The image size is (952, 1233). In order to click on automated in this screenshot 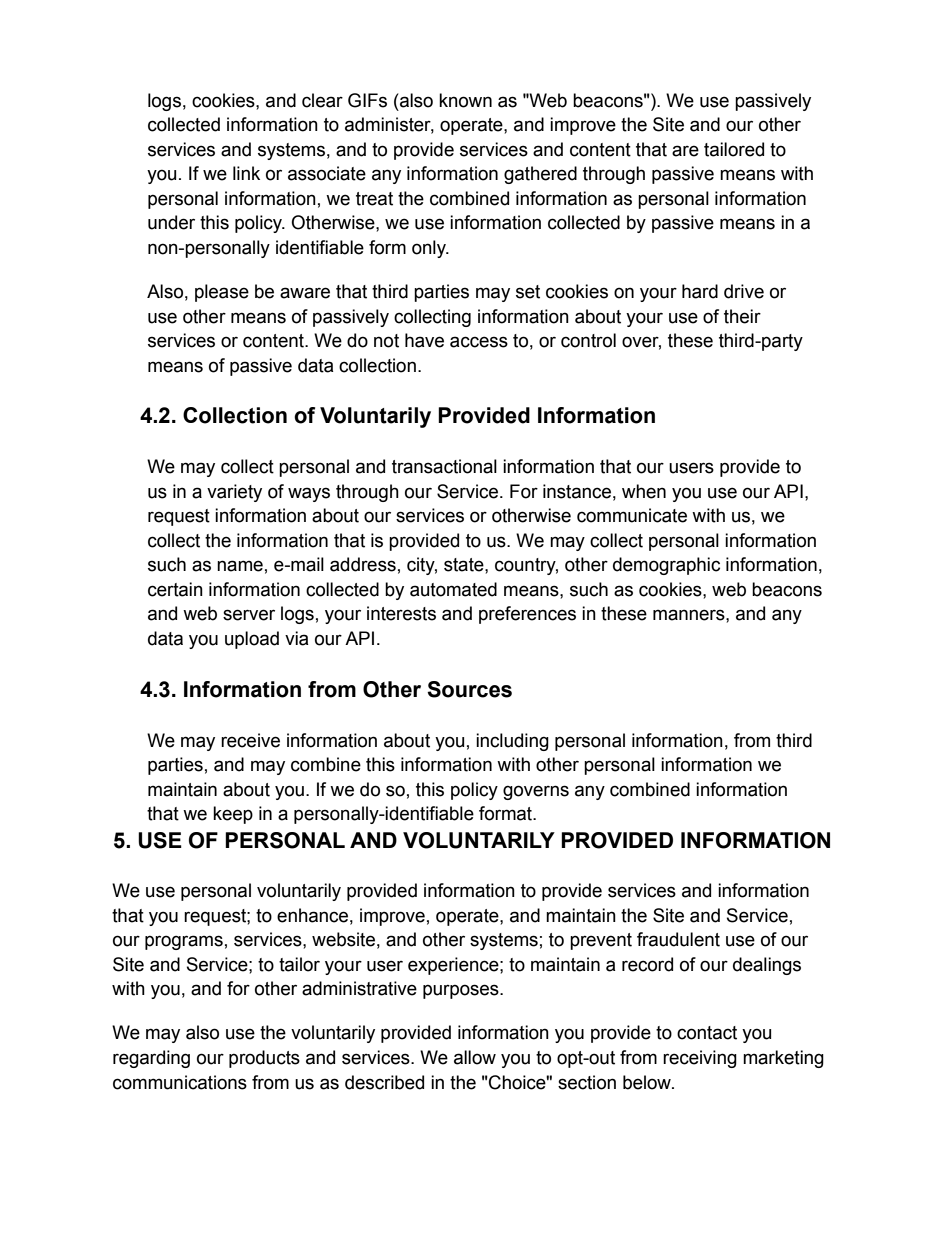, I will do `click(453, 589)`.
